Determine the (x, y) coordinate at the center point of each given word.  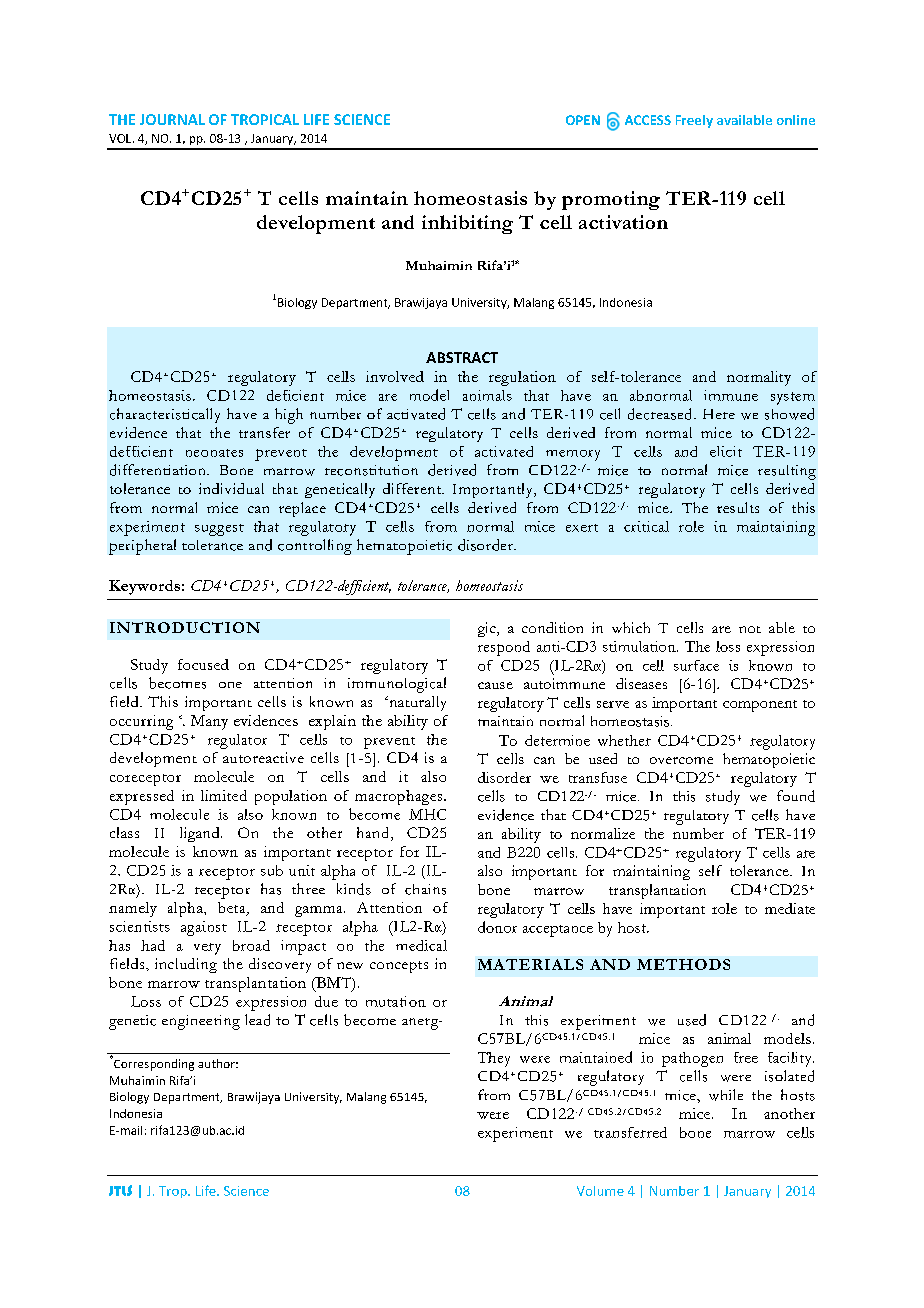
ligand (201, 834)
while (726, 1095)
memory (573, 455)
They (494, 1059)
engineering (201, 1022)
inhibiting (467, 224)
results (738, 507)
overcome (681, 760)
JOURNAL (172, 119)
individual (231, 488)
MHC (427, 814)
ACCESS (648, 120)
